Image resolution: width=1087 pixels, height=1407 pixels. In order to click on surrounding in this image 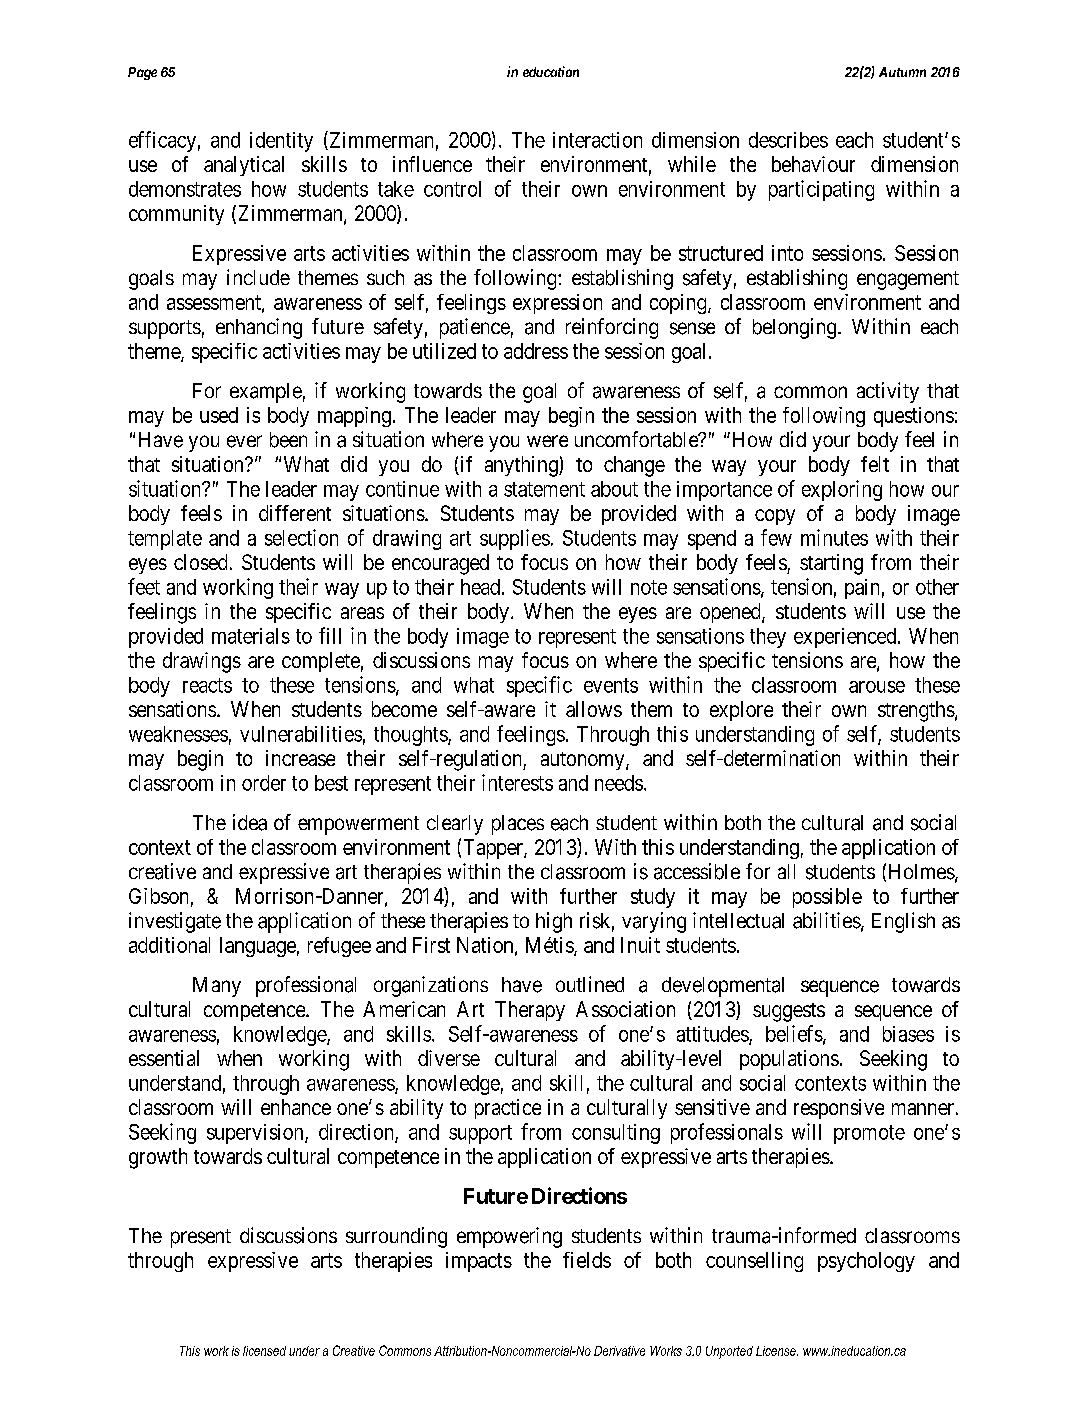, I will do `click(396, 1237)`.
